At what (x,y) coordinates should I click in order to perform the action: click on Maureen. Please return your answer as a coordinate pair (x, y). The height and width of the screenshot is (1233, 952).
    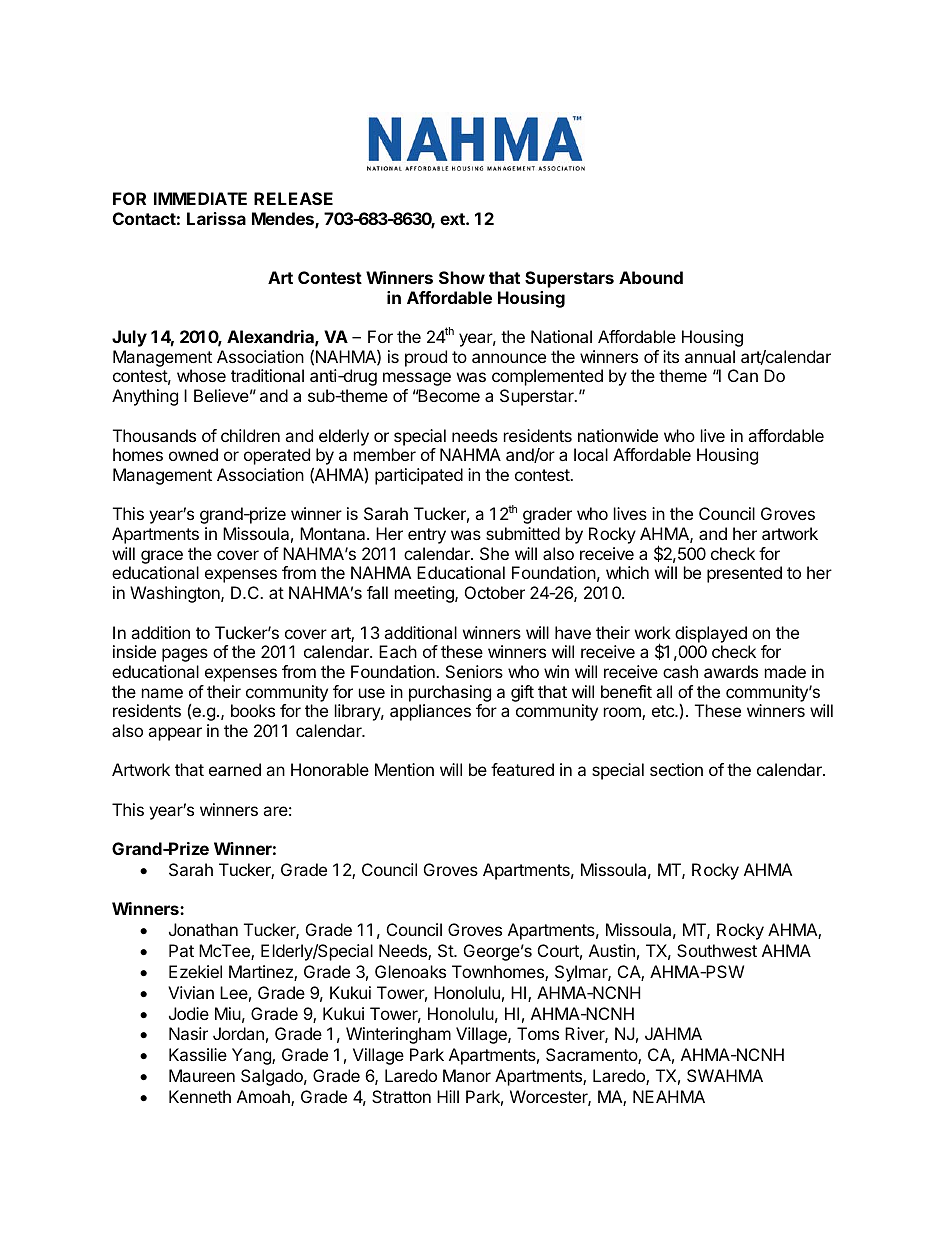
    Looking at the image, I should click on (202, 1075).
